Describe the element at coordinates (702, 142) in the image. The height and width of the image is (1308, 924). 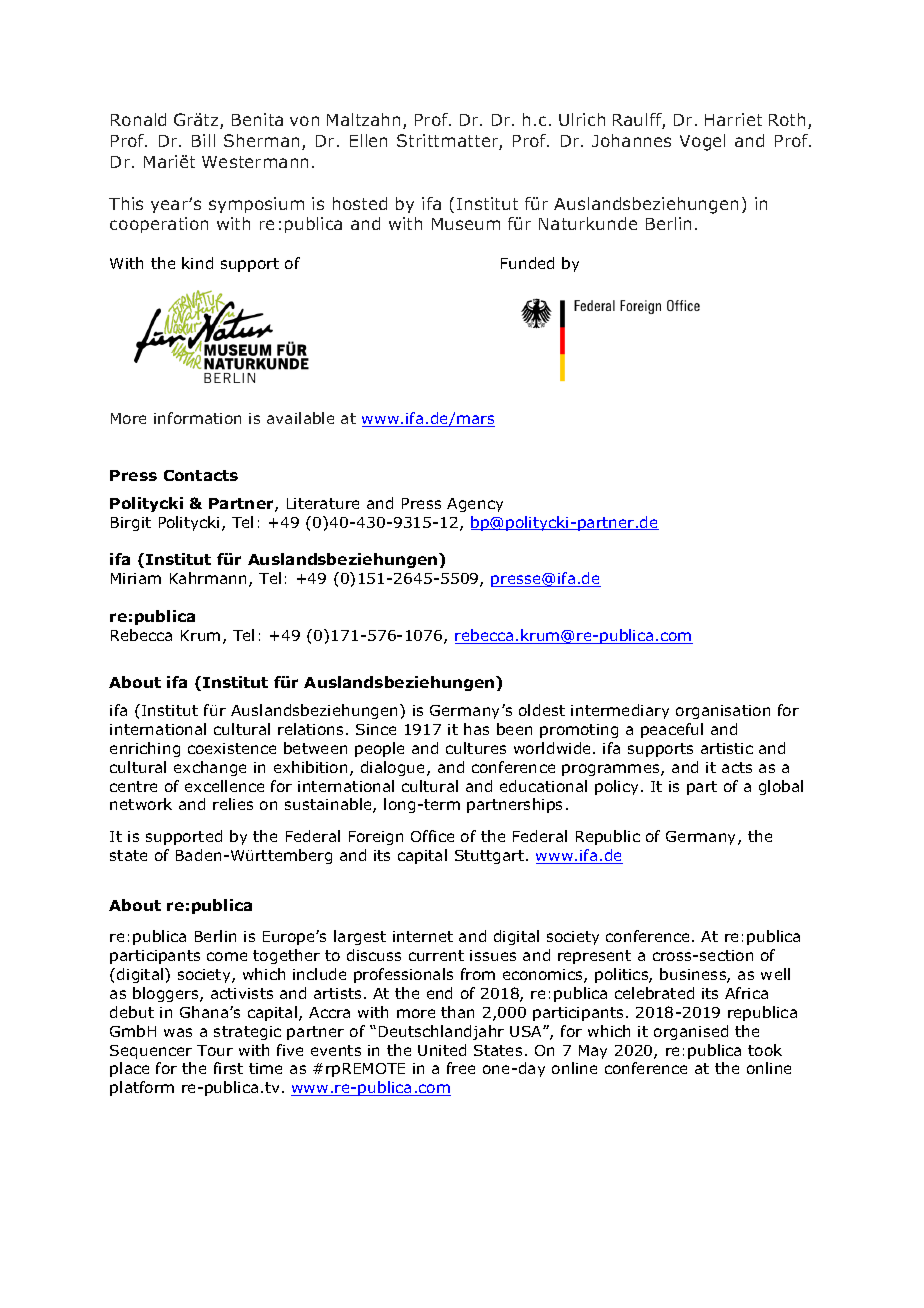
I see `Vogel` at that location.
